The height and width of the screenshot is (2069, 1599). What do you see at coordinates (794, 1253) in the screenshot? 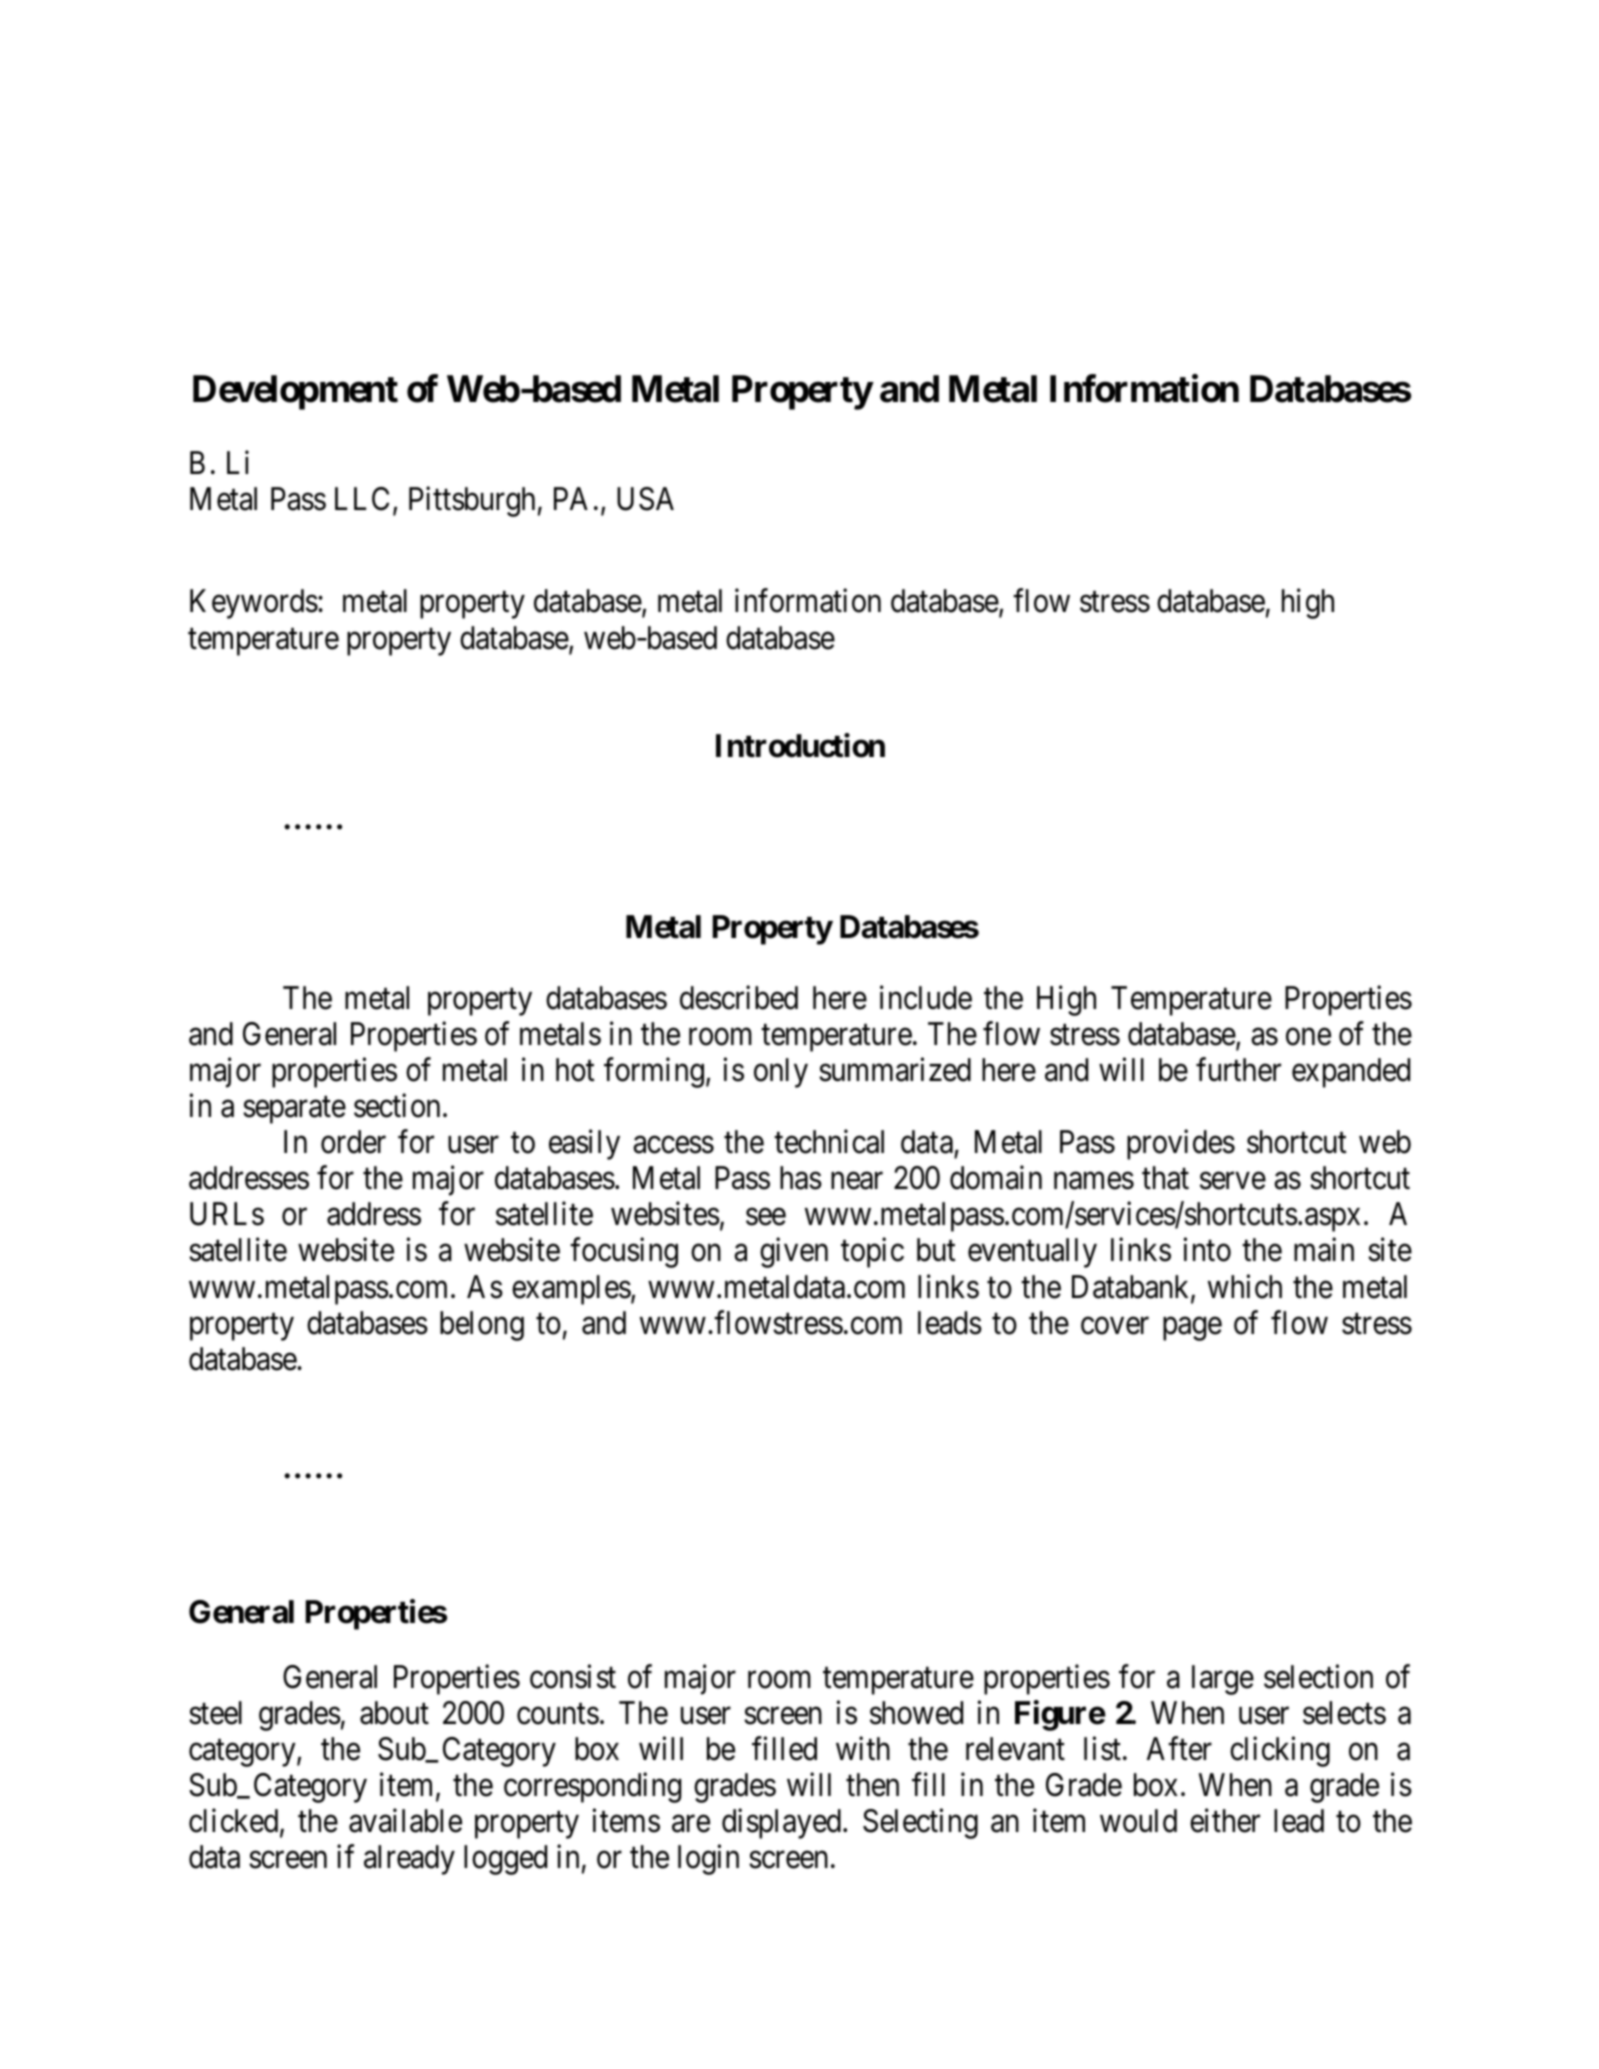
I see `given` at bounding box center [794, 1253].
